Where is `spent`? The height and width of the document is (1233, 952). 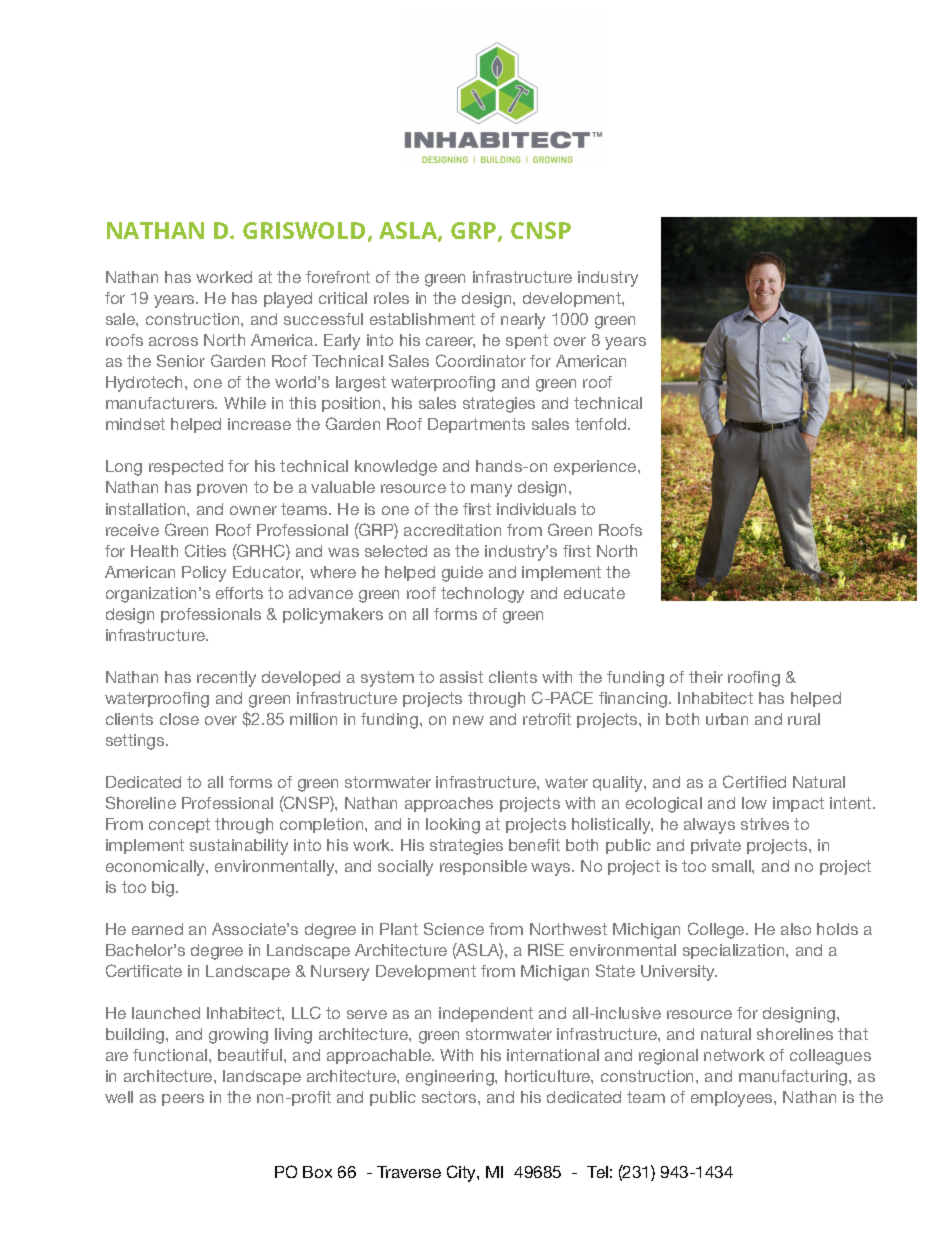 spent is located at coordinates (527, 341).
